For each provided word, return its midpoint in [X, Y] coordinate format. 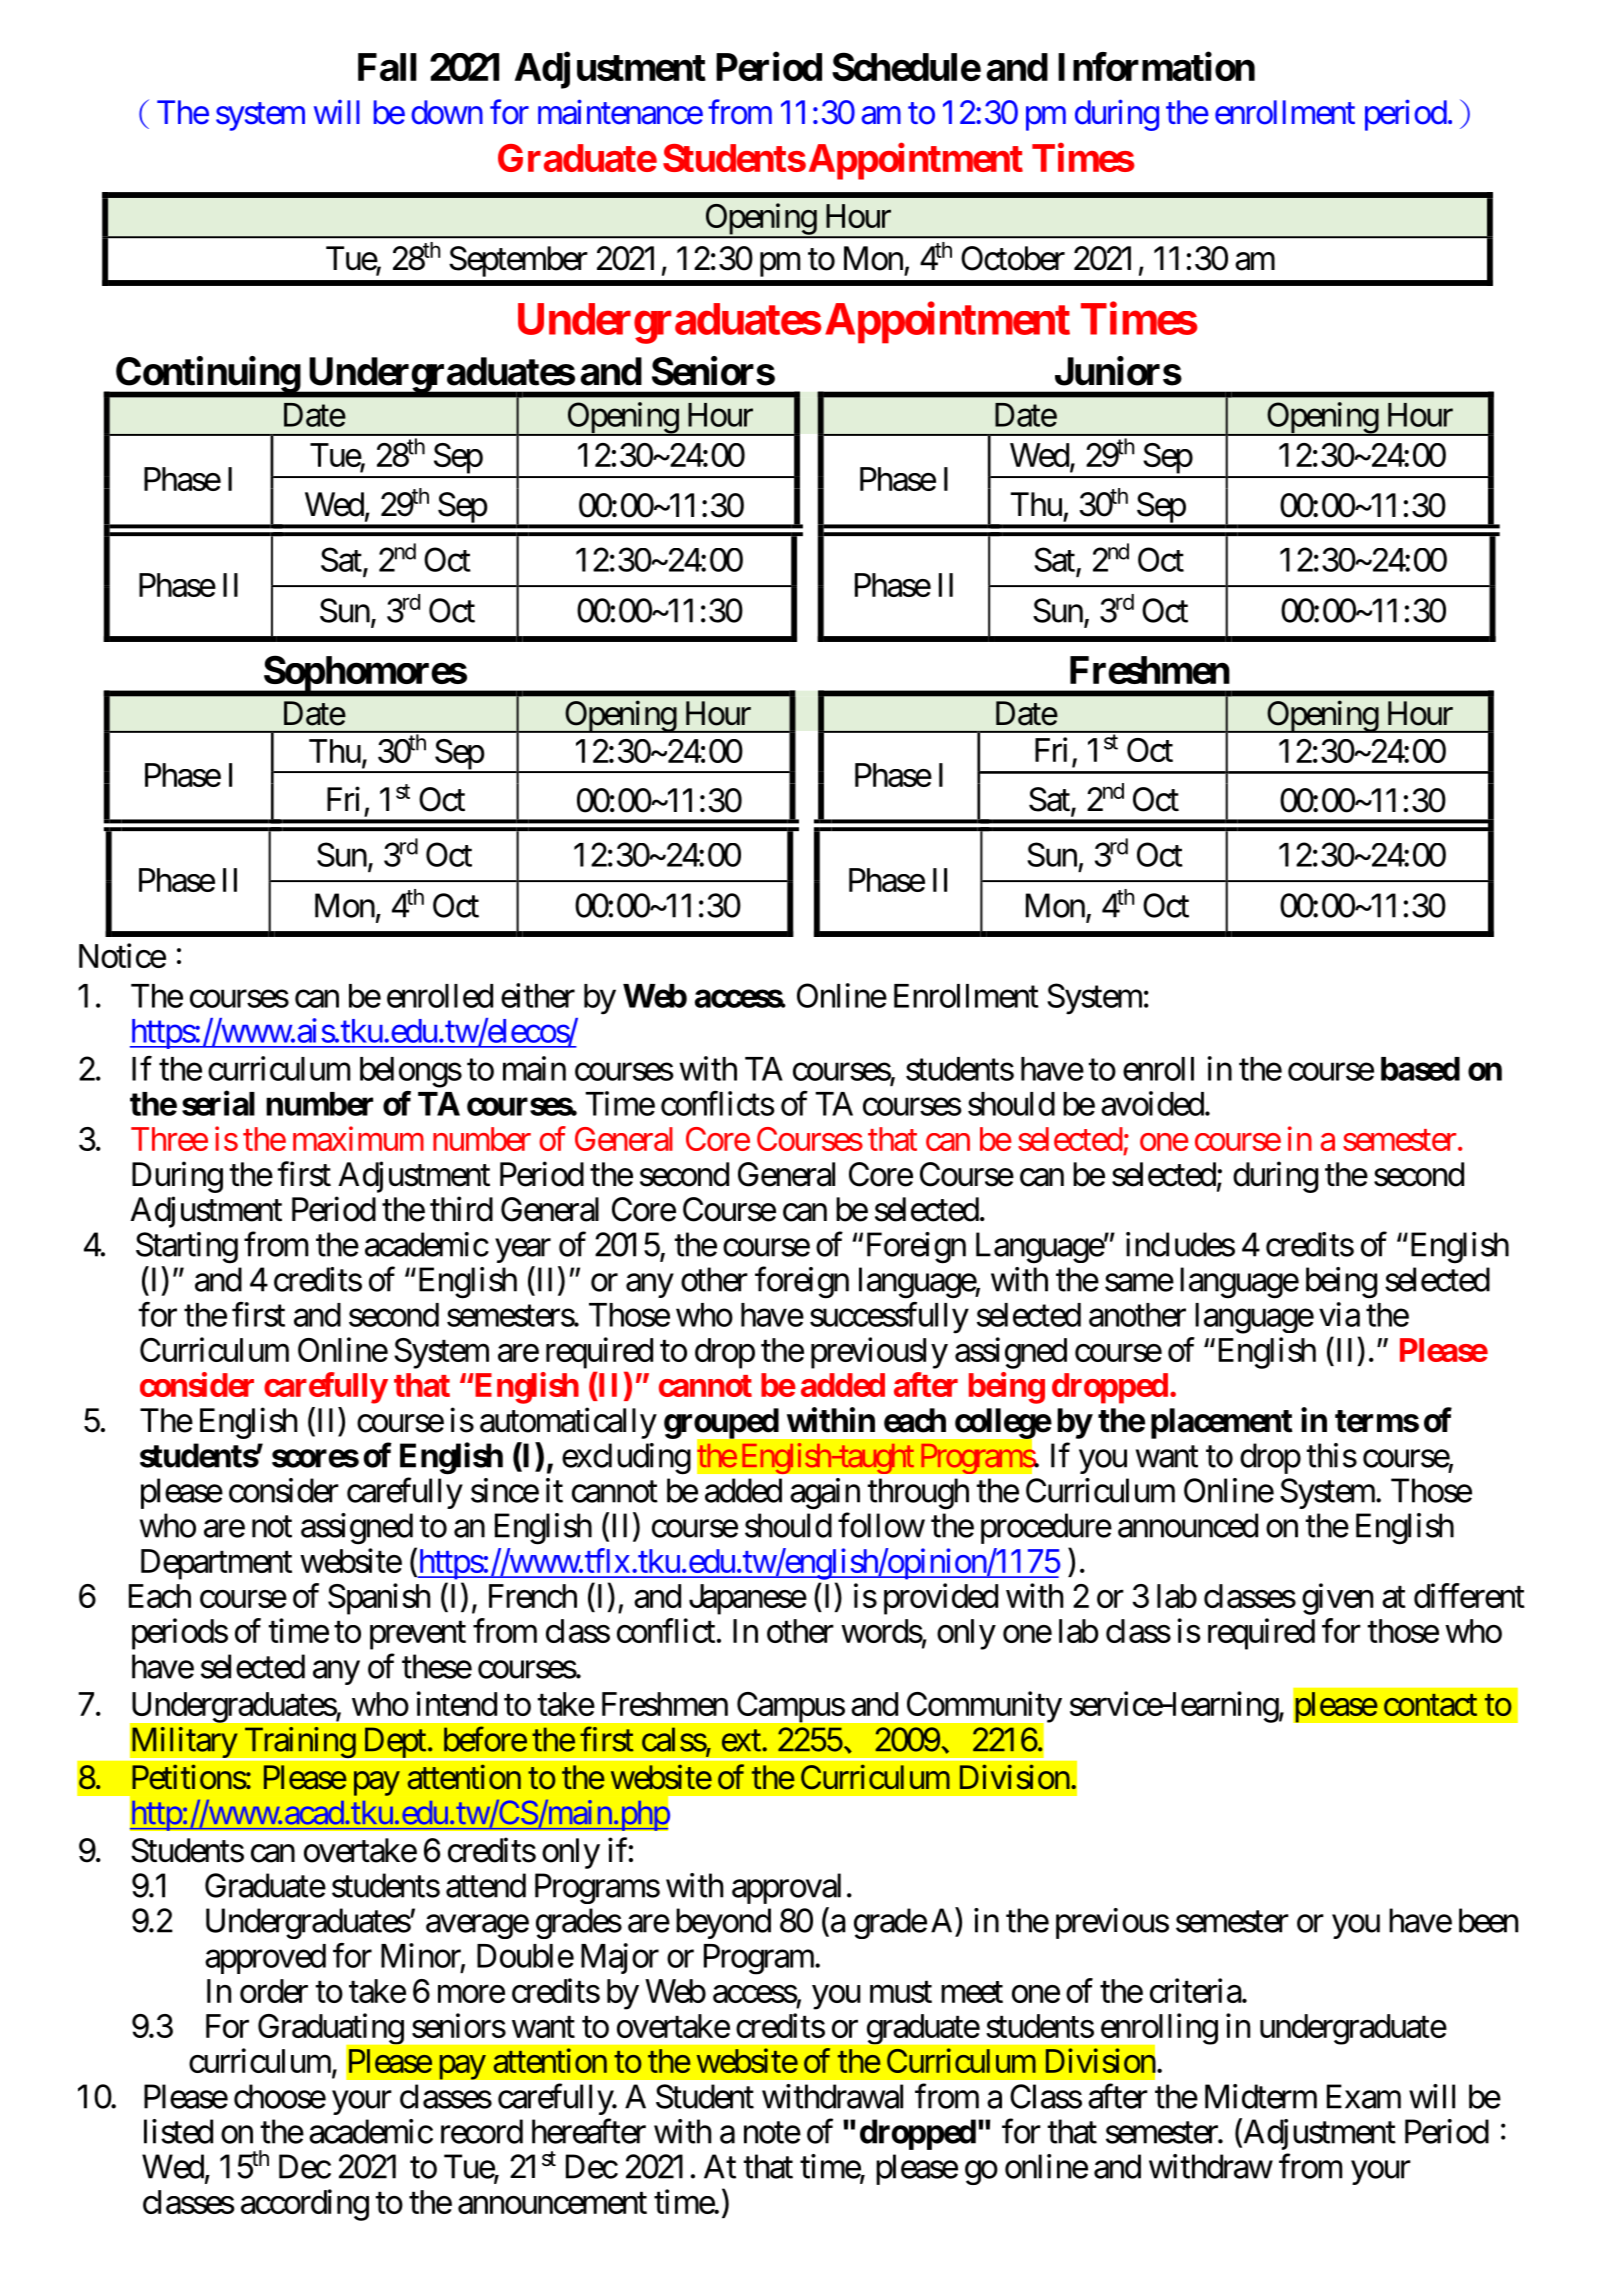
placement [1222, 1423]
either [538, 995]
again [825, 1494]
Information [1156, 66]
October [1013, 258]
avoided [1152, 1103]
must [901, 1992]
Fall [387, 67]
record [482, 2131]
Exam [1364, 2096]
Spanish [379, 1599]
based [1420, 1069]
